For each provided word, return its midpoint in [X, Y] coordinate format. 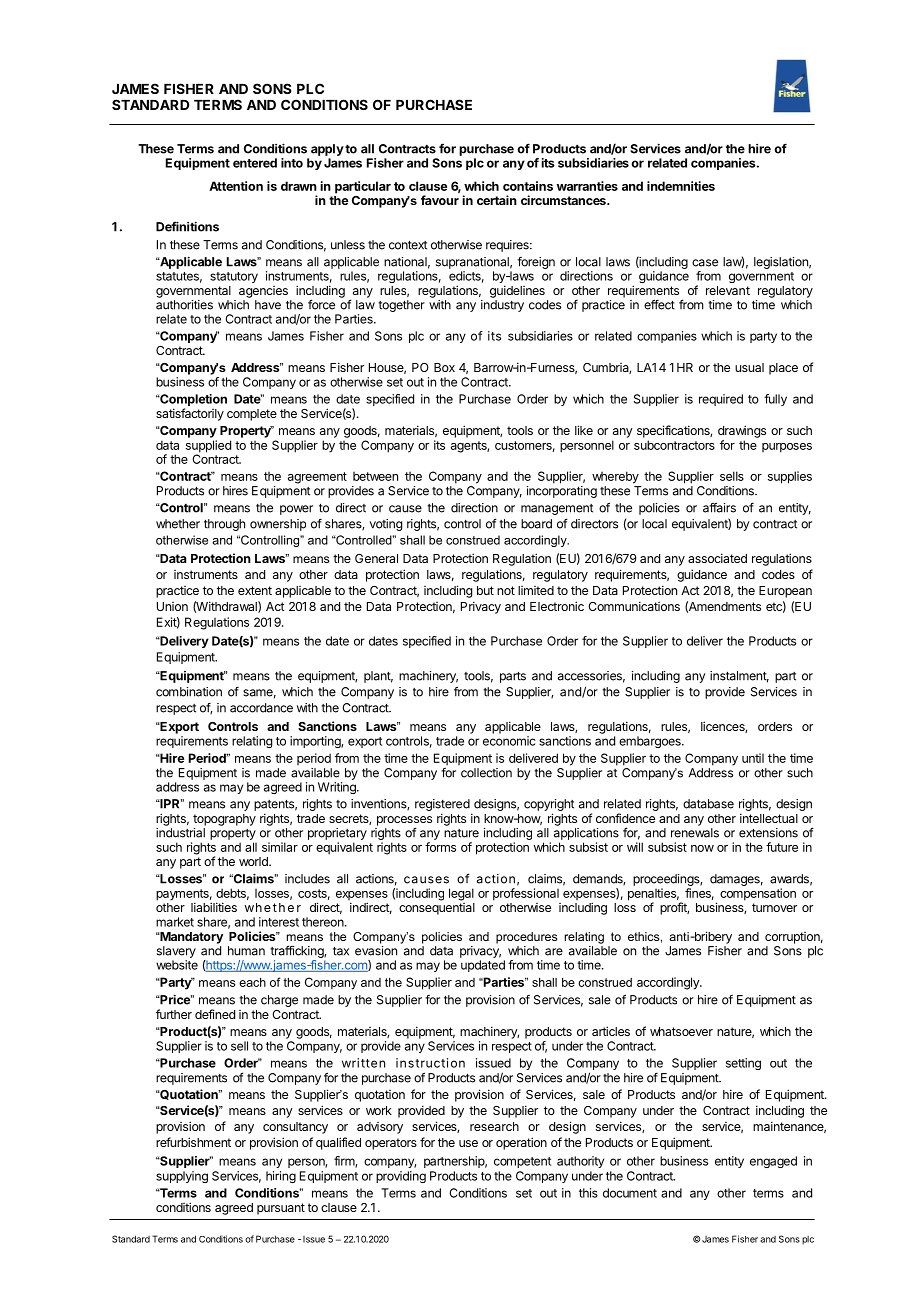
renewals [695, 833]
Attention [236, 186]
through [224, 525]
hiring [281, 1177]
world [254, 861]
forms [440, 847]
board [536, 524]
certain [497, 200]
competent [522, 1162]
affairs [719, 507]
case [705, 263]
